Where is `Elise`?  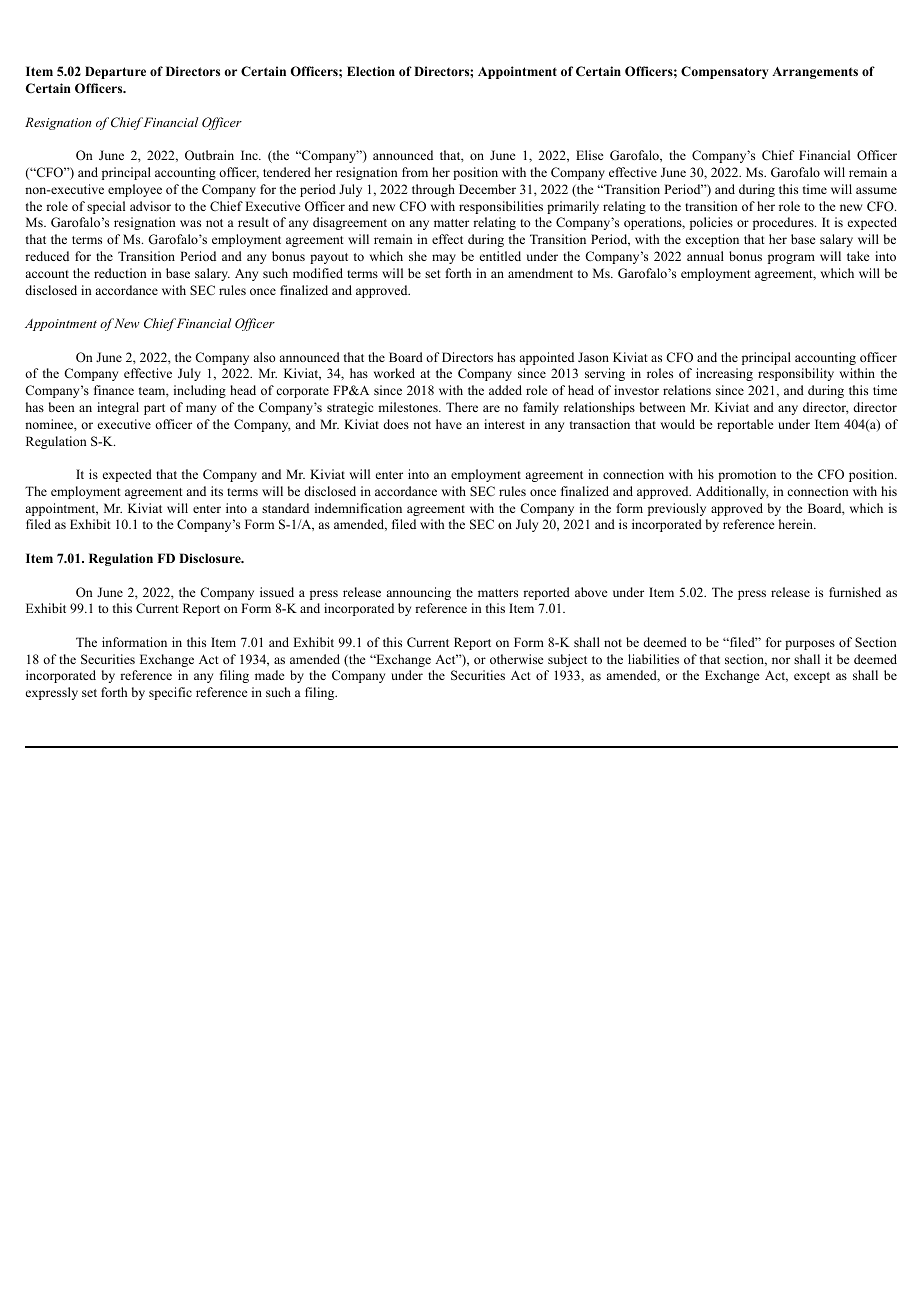
Elise is located at coordinates (590, 155).
